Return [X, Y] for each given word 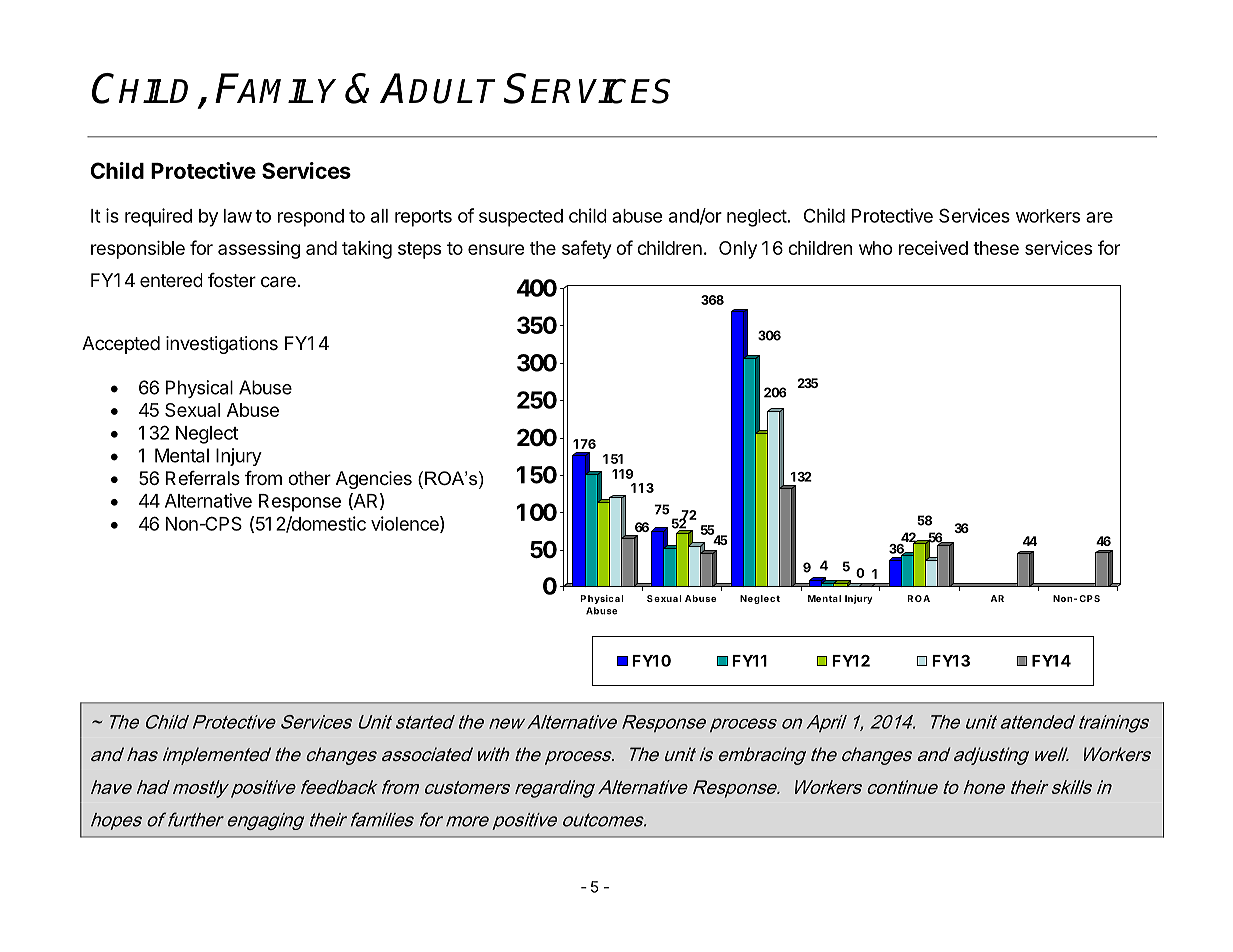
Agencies [374, 480]
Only [738, 250]
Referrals [203, 478]
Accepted [121, 345]
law [238, 216]
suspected [521, 218]
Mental [182, 455]
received [933, 248]
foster [232, 280]
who [876, 248]
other [309, 478]
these [996, 248]
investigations [222, 345]
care [278, 282]
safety [586, 249]
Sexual [192, 410]
